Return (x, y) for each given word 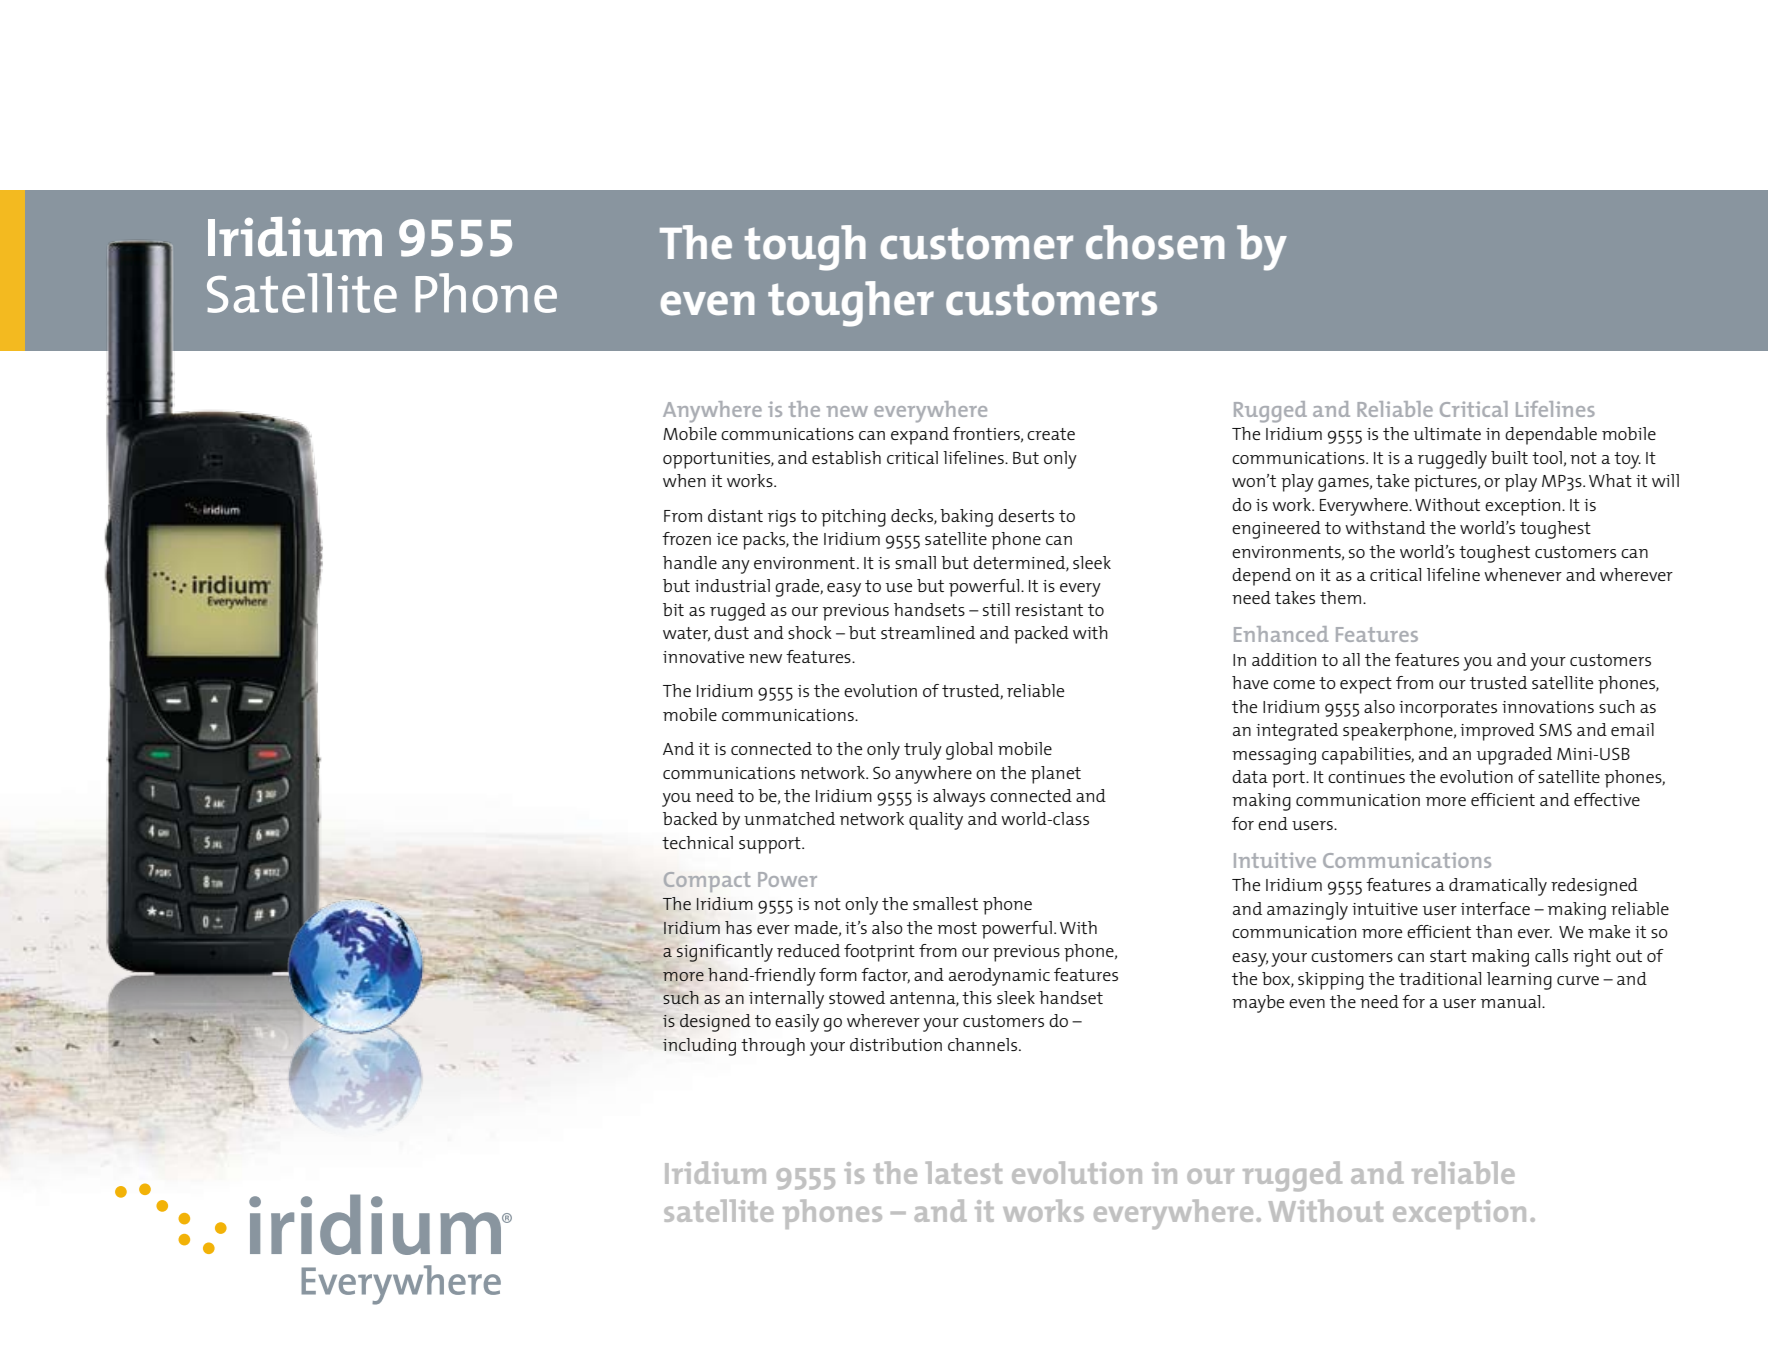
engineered (1276, 530)
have (1250, 682)
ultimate (1447, 433)
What (1610, 480)
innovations (1548, 707)
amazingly (1307, 911)
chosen (1155, 242)
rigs (782, 518)
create (1051, 434)
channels (984, 1044)
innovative (703, 657)
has (738, 927)
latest (964, 1172)
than (1494, 931)
